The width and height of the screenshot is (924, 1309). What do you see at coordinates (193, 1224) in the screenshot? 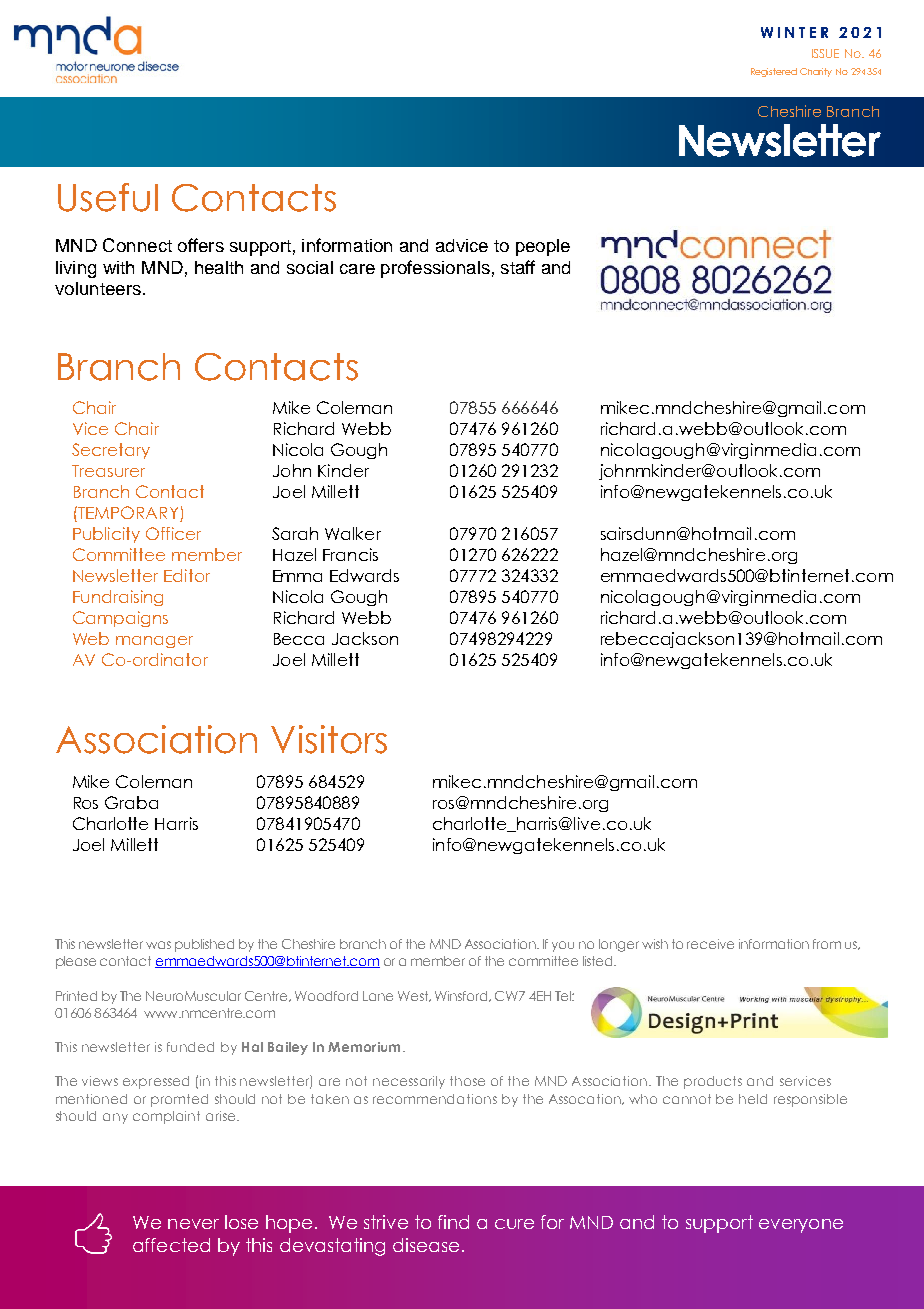
I see `never` at bounding box center [193, 1224].
